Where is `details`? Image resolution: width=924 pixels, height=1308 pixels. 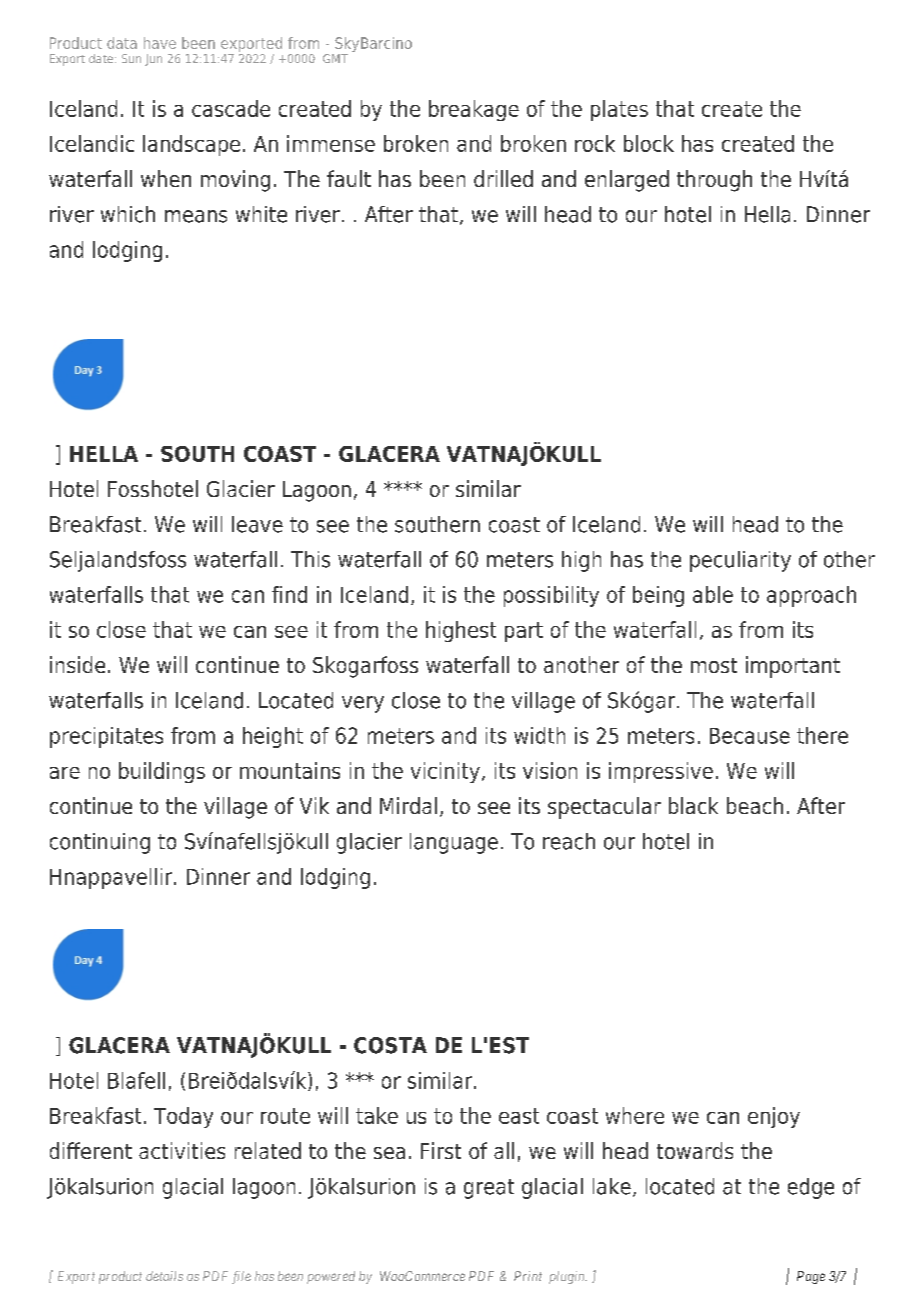
details is located at coordinates (164, 1276).
